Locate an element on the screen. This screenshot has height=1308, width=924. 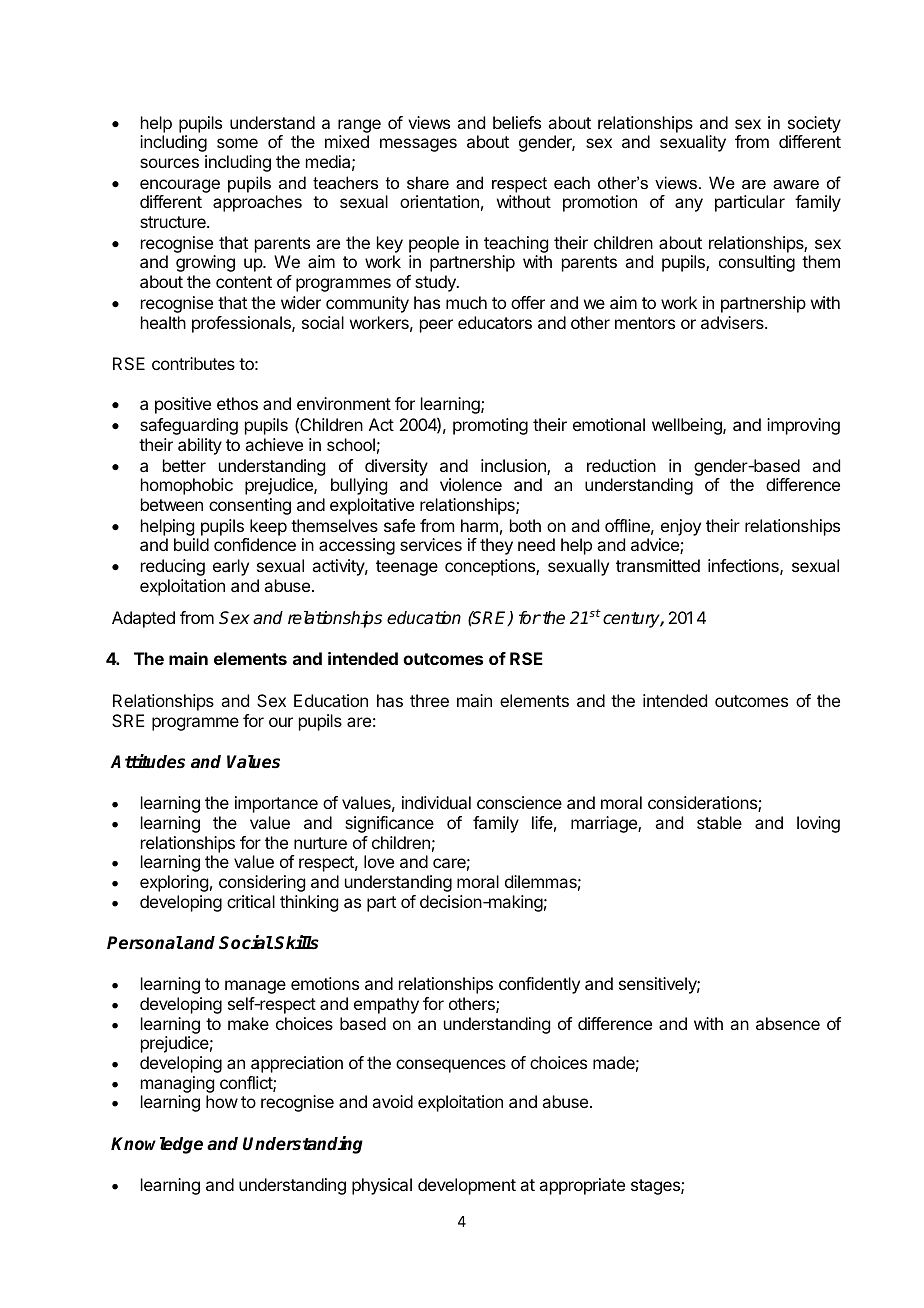
aware is located at coordinates (796, 184).
